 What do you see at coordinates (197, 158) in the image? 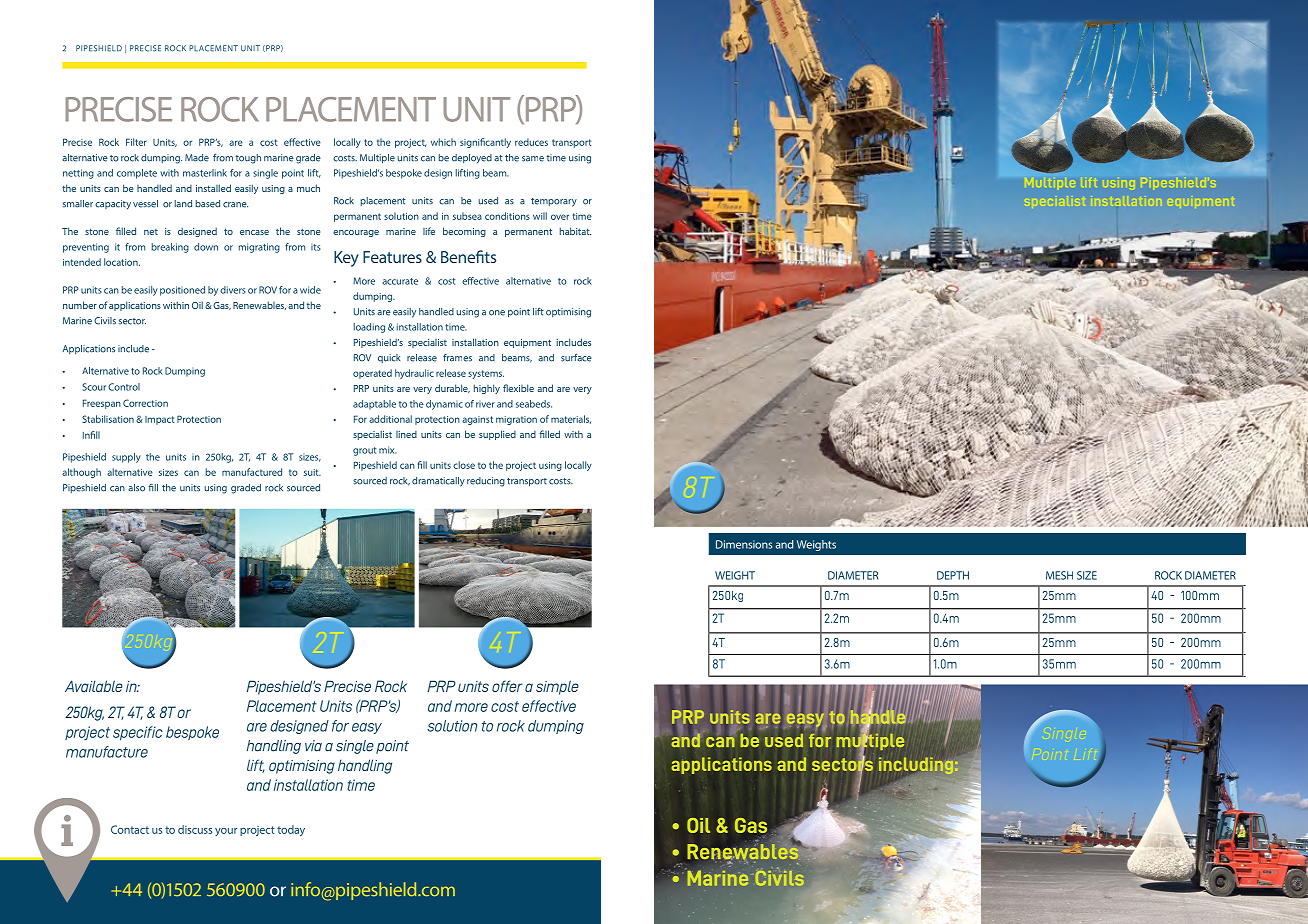
I see `Made` at bounding box center [197, 158].
